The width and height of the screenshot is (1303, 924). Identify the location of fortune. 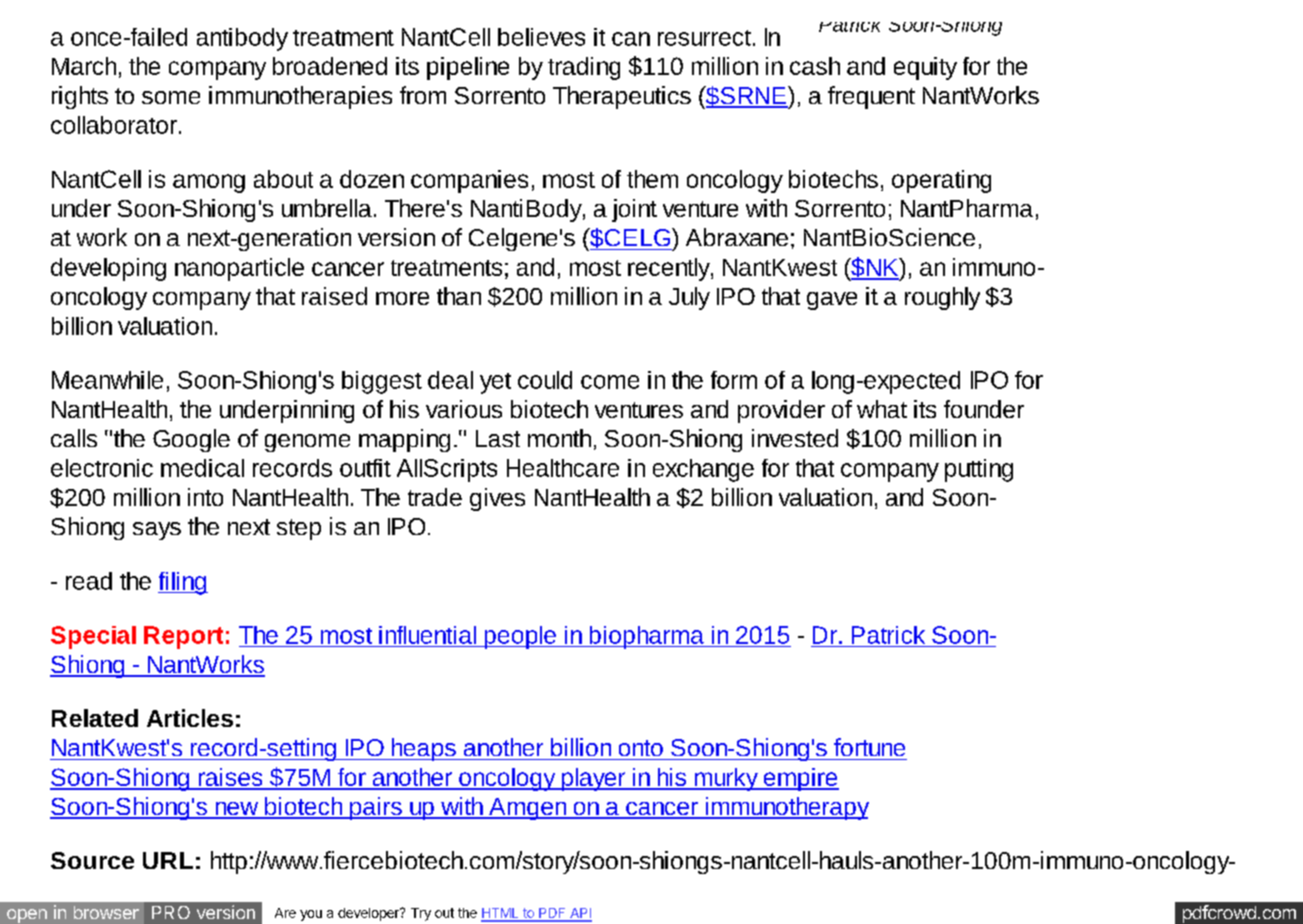
(869, 747).
